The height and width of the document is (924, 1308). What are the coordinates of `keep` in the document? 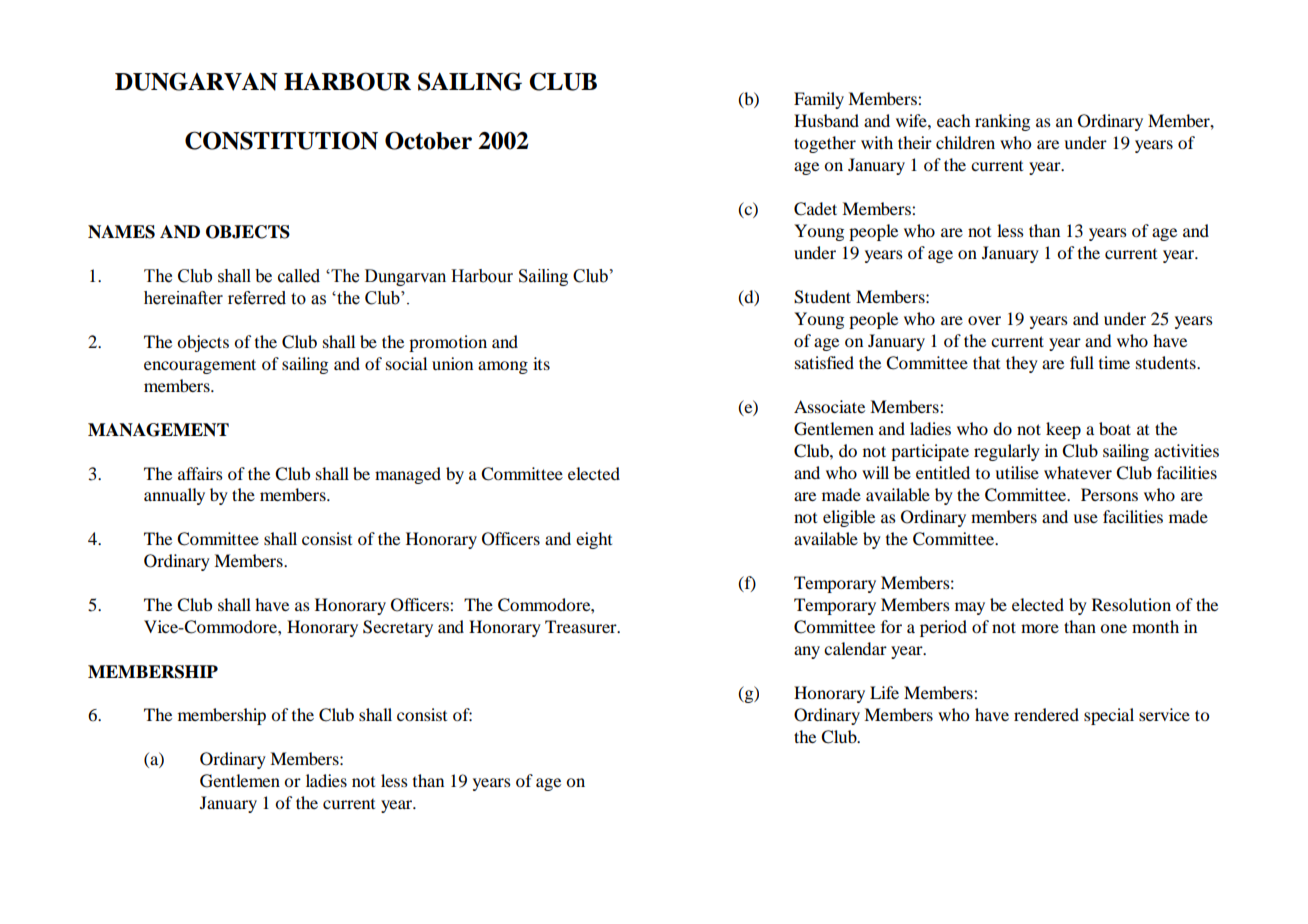 It's located at (1063, 430).
